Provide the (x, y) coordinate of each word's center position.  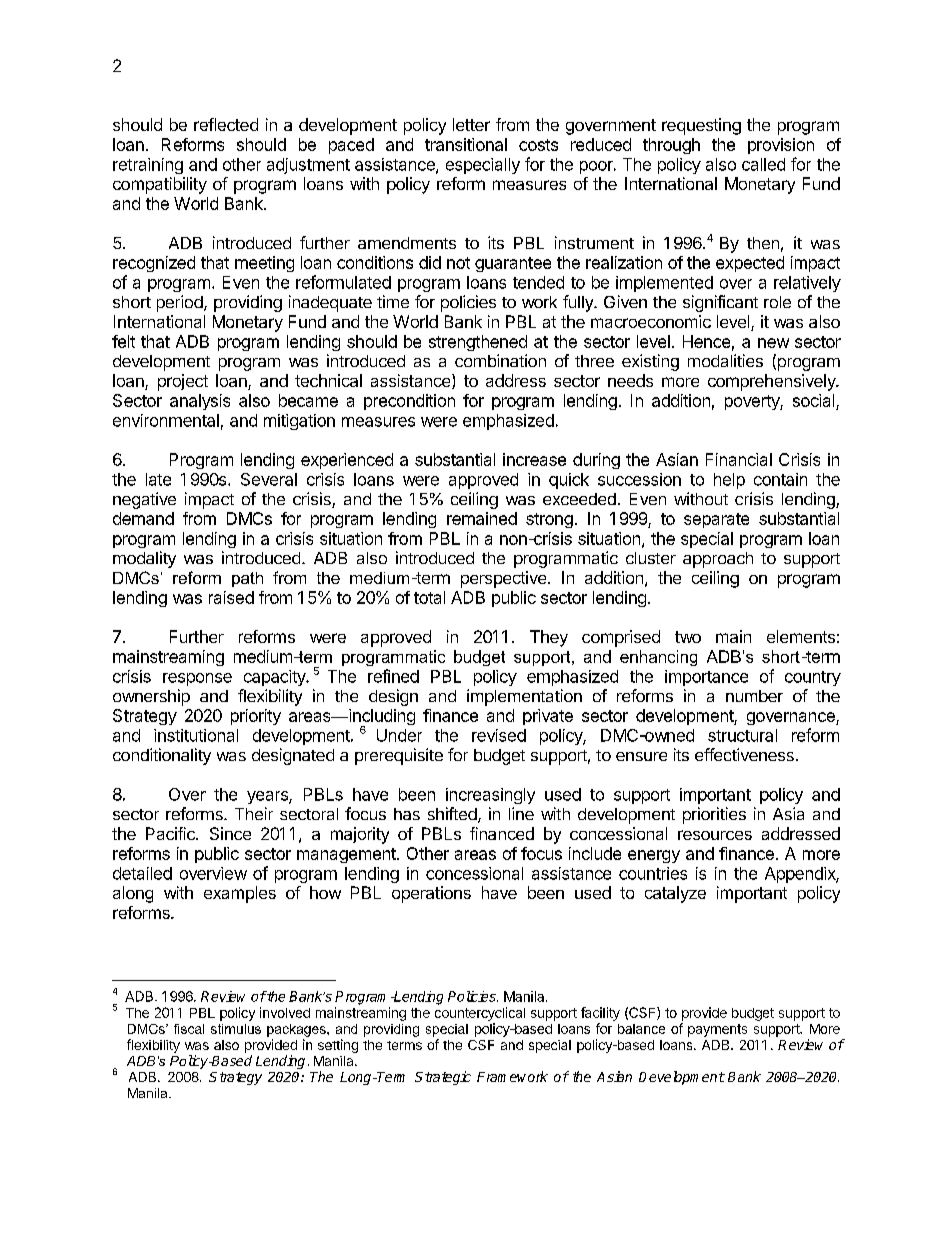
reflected (226, 124)
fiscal (189, 1029)
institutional (196, 735)
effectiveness (744, 754)
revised (499, 735)
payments (717, 1030)
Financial (739, 459)
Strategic (443, 1078)
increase (534, 459)
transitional (466, 144)
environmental (166, 420)
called (763, 164)
